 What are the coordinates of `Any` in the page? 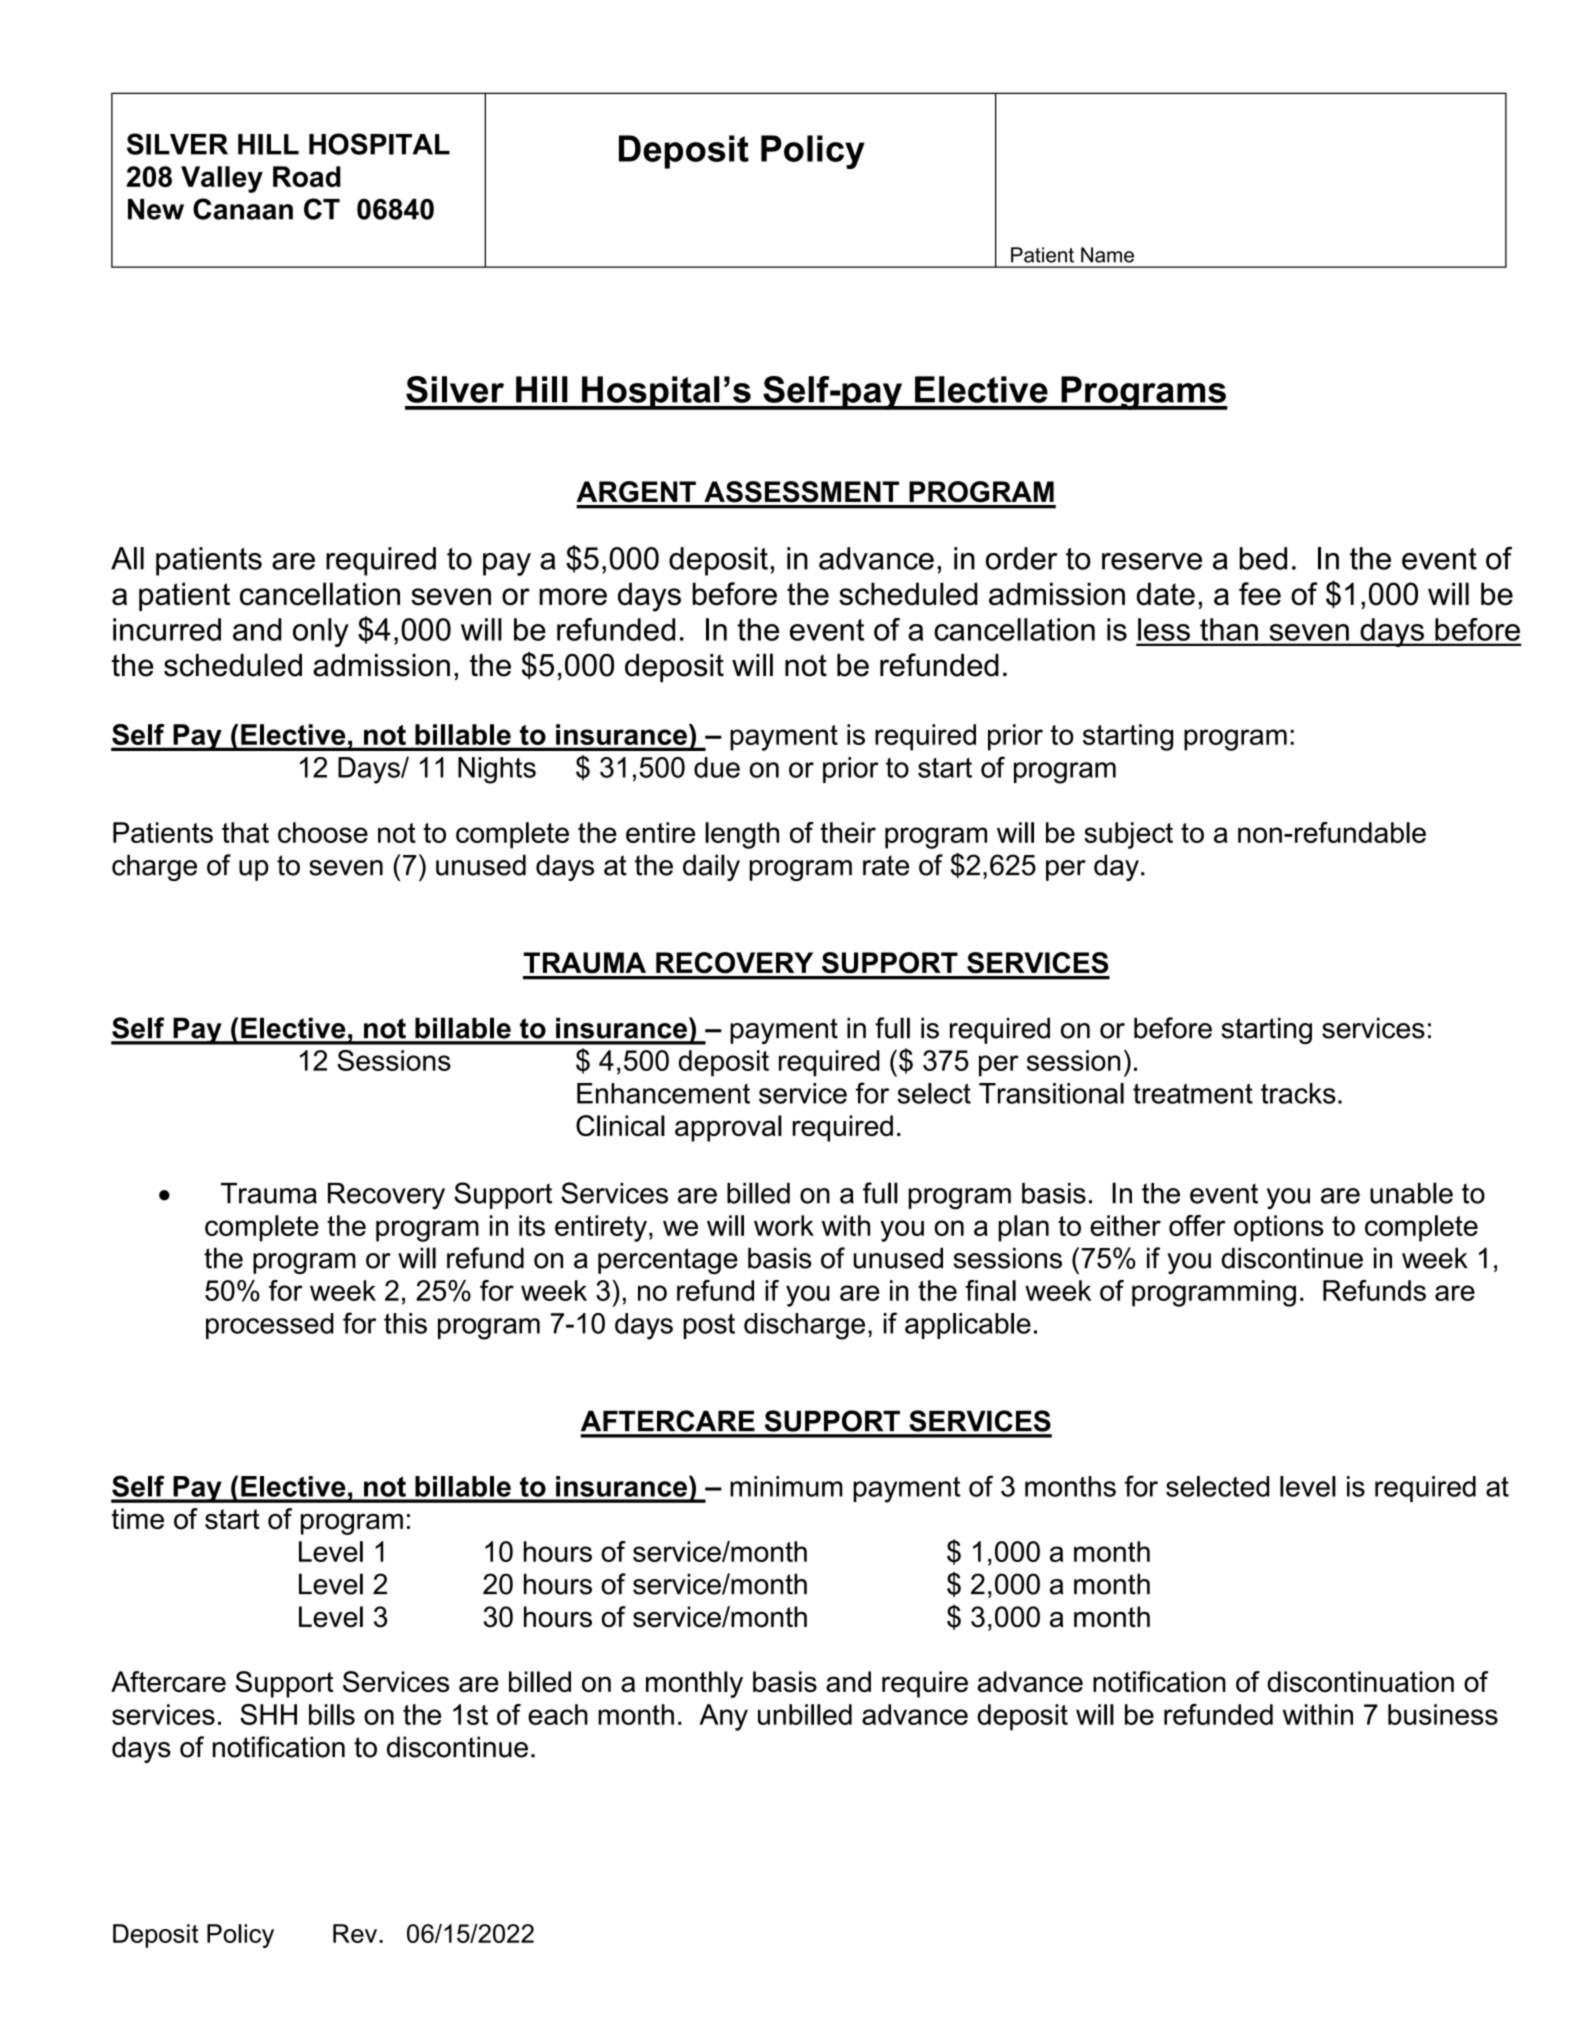 It's located at (723, 1717).
